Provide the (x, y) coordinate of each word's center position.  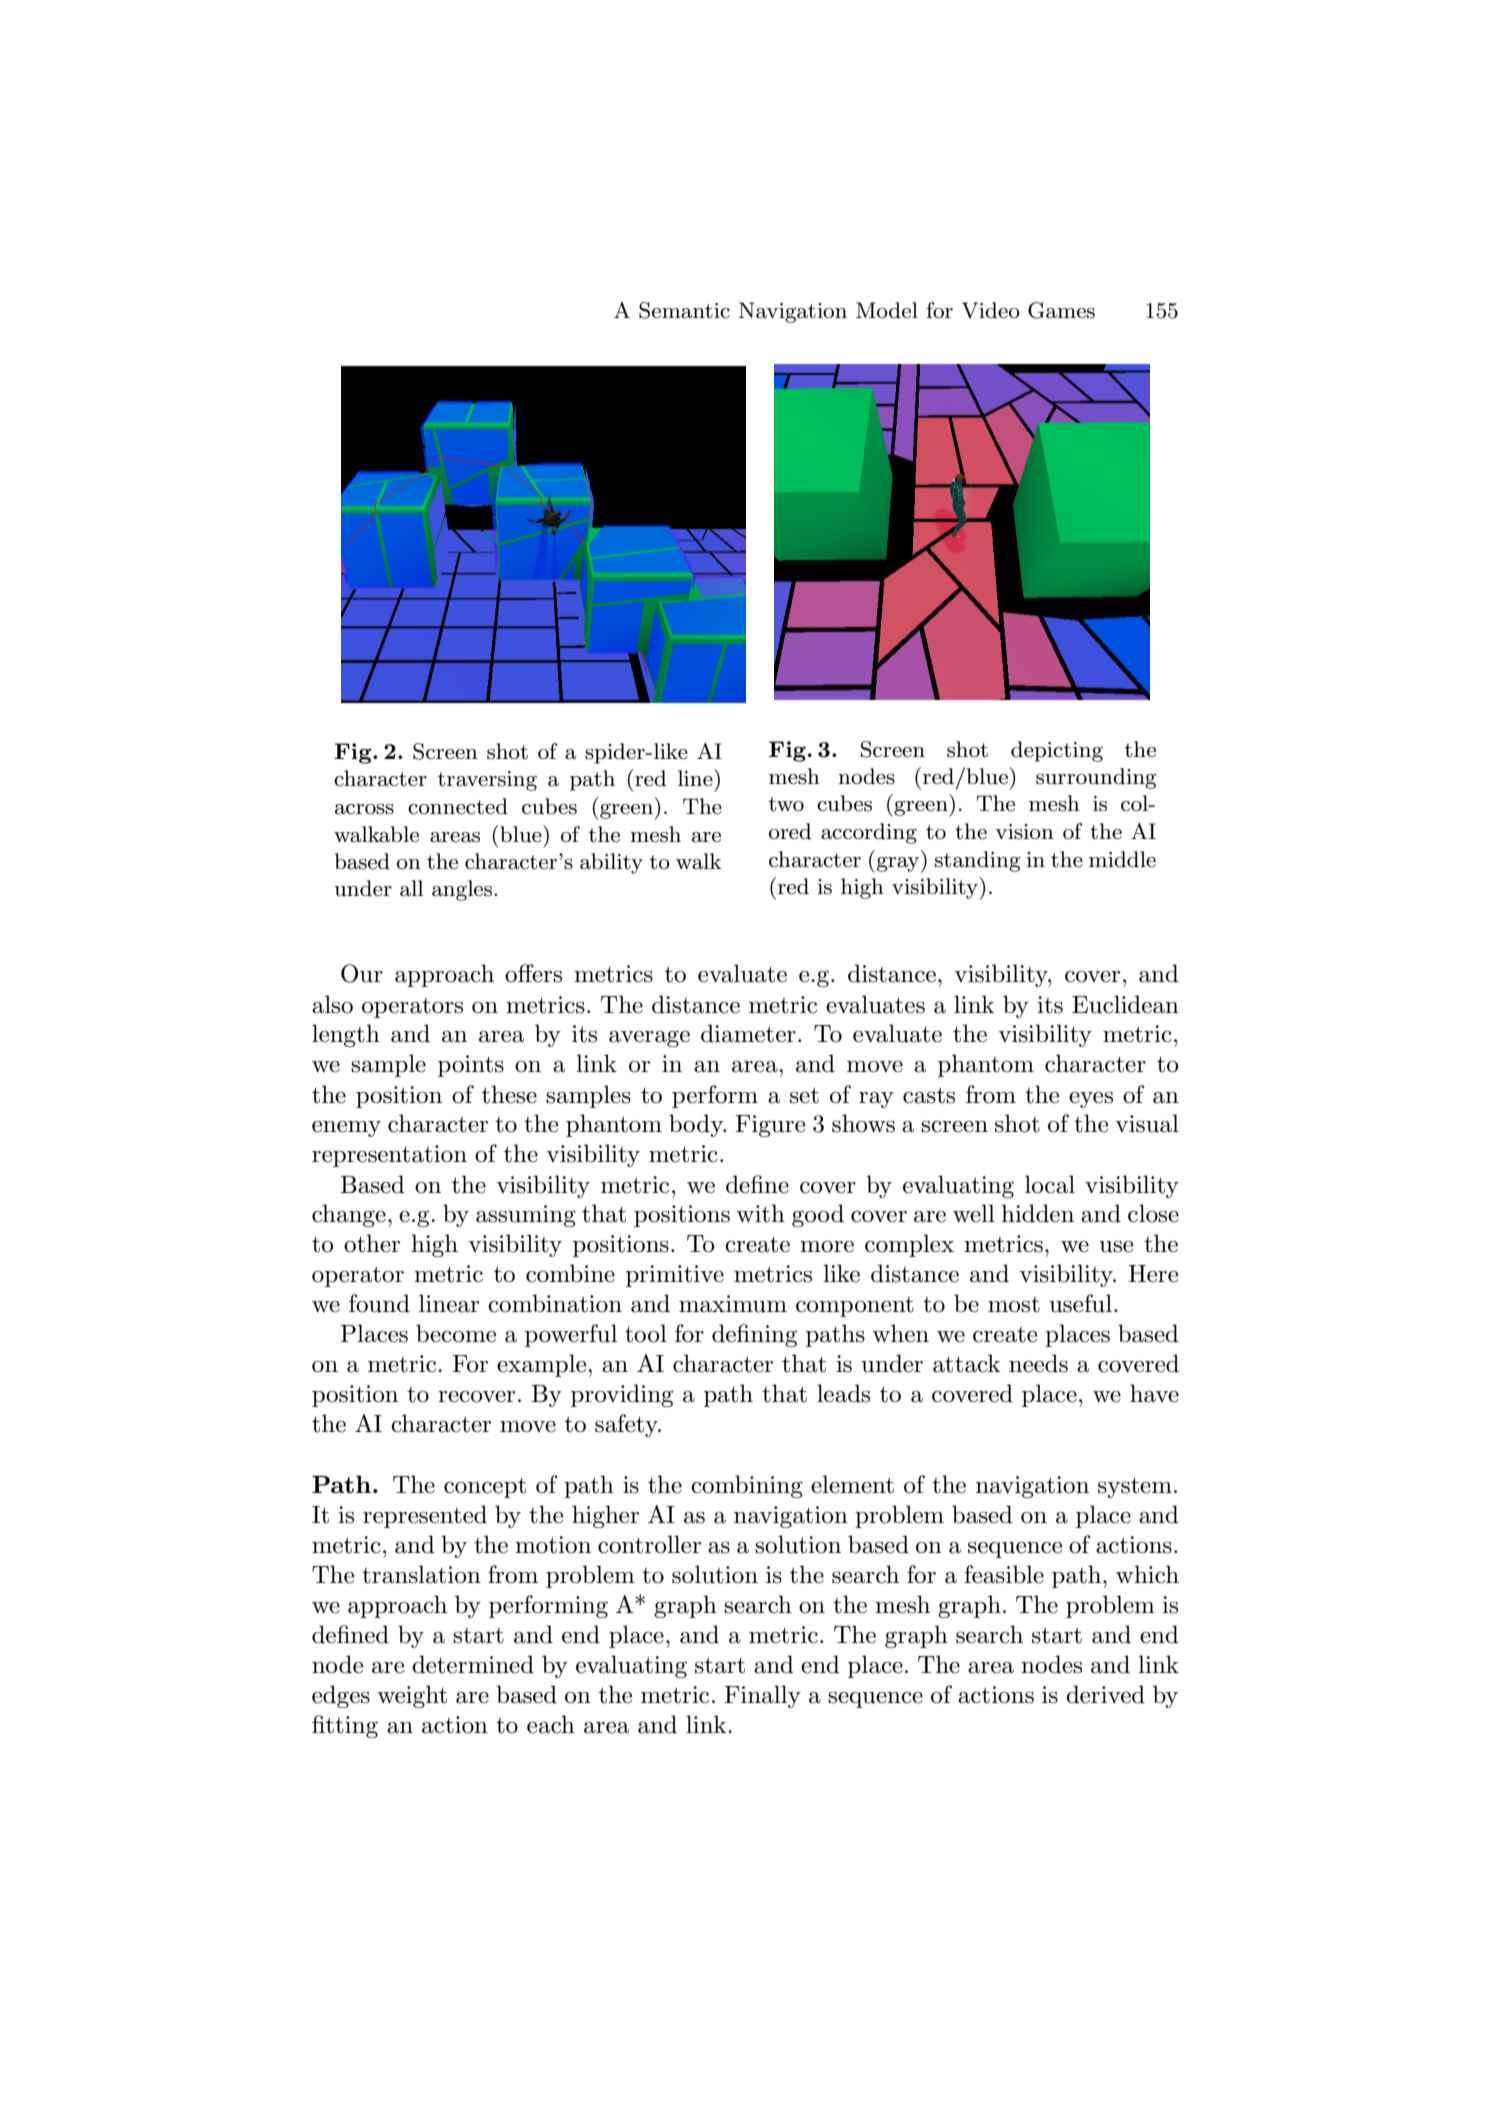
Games (1061, 310)
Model (887, 310)
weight (412, 1696)
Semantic (684, 310)
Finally (762, 1696)
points (471, 1066)
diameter (748, 1033)
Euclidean (1125, 1004)
